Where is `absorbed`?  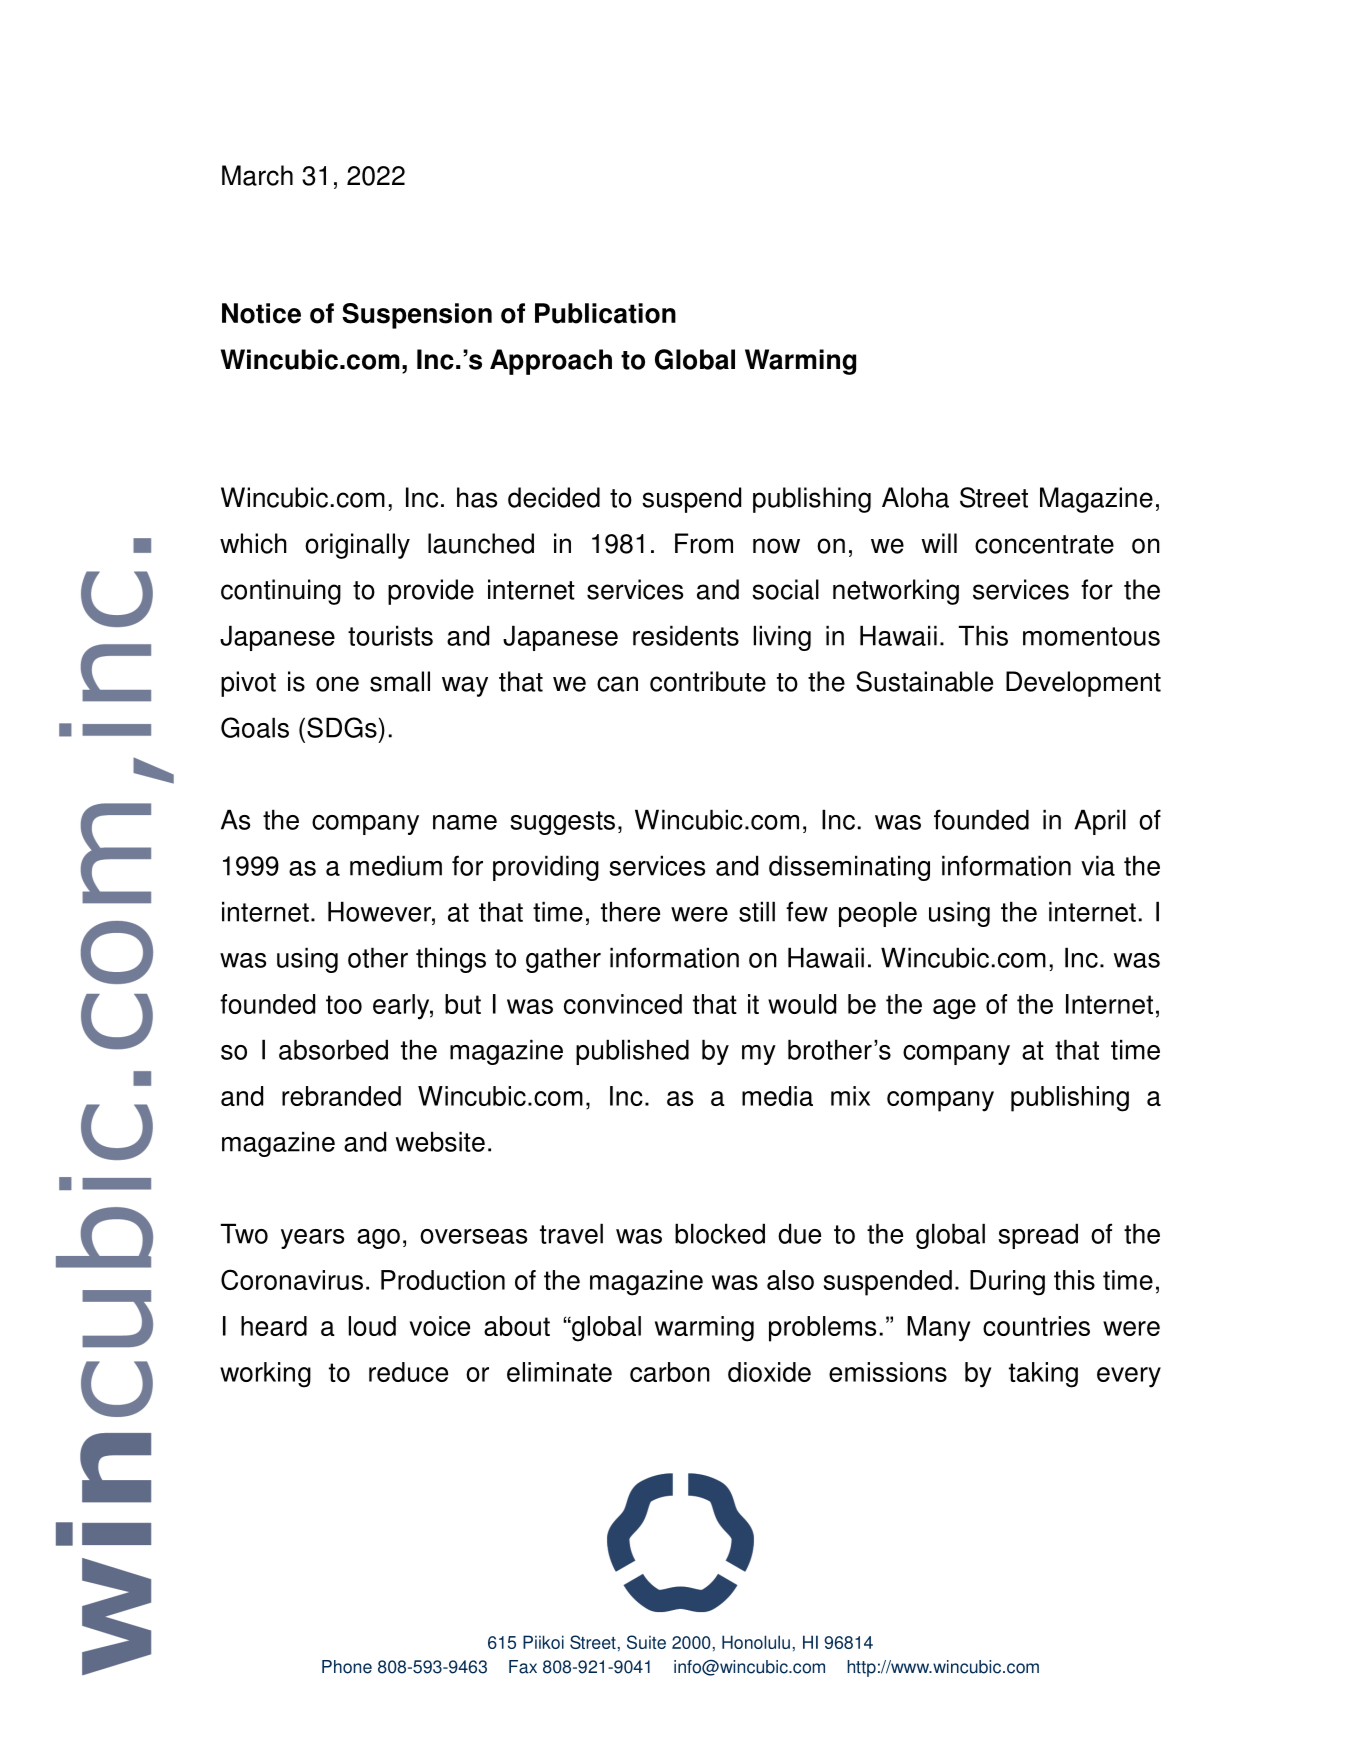
absorbed is located at coordinates (333, 1049).
